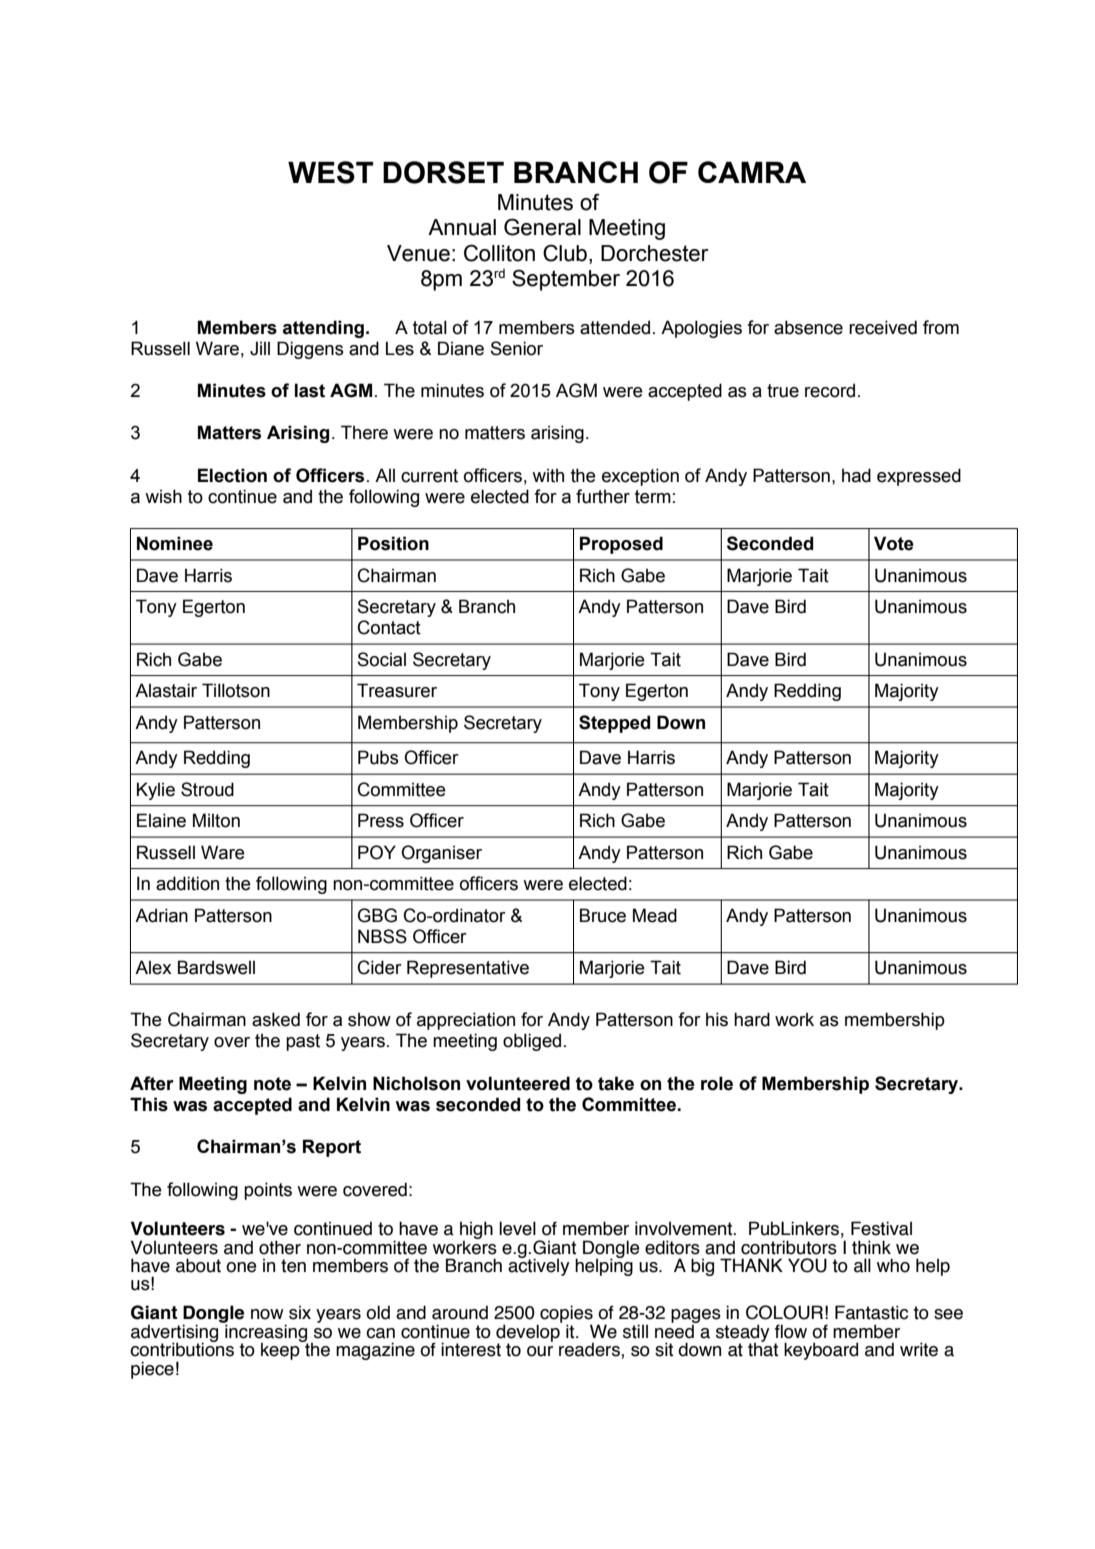  I want to click on WEST, so click(330, 172).
